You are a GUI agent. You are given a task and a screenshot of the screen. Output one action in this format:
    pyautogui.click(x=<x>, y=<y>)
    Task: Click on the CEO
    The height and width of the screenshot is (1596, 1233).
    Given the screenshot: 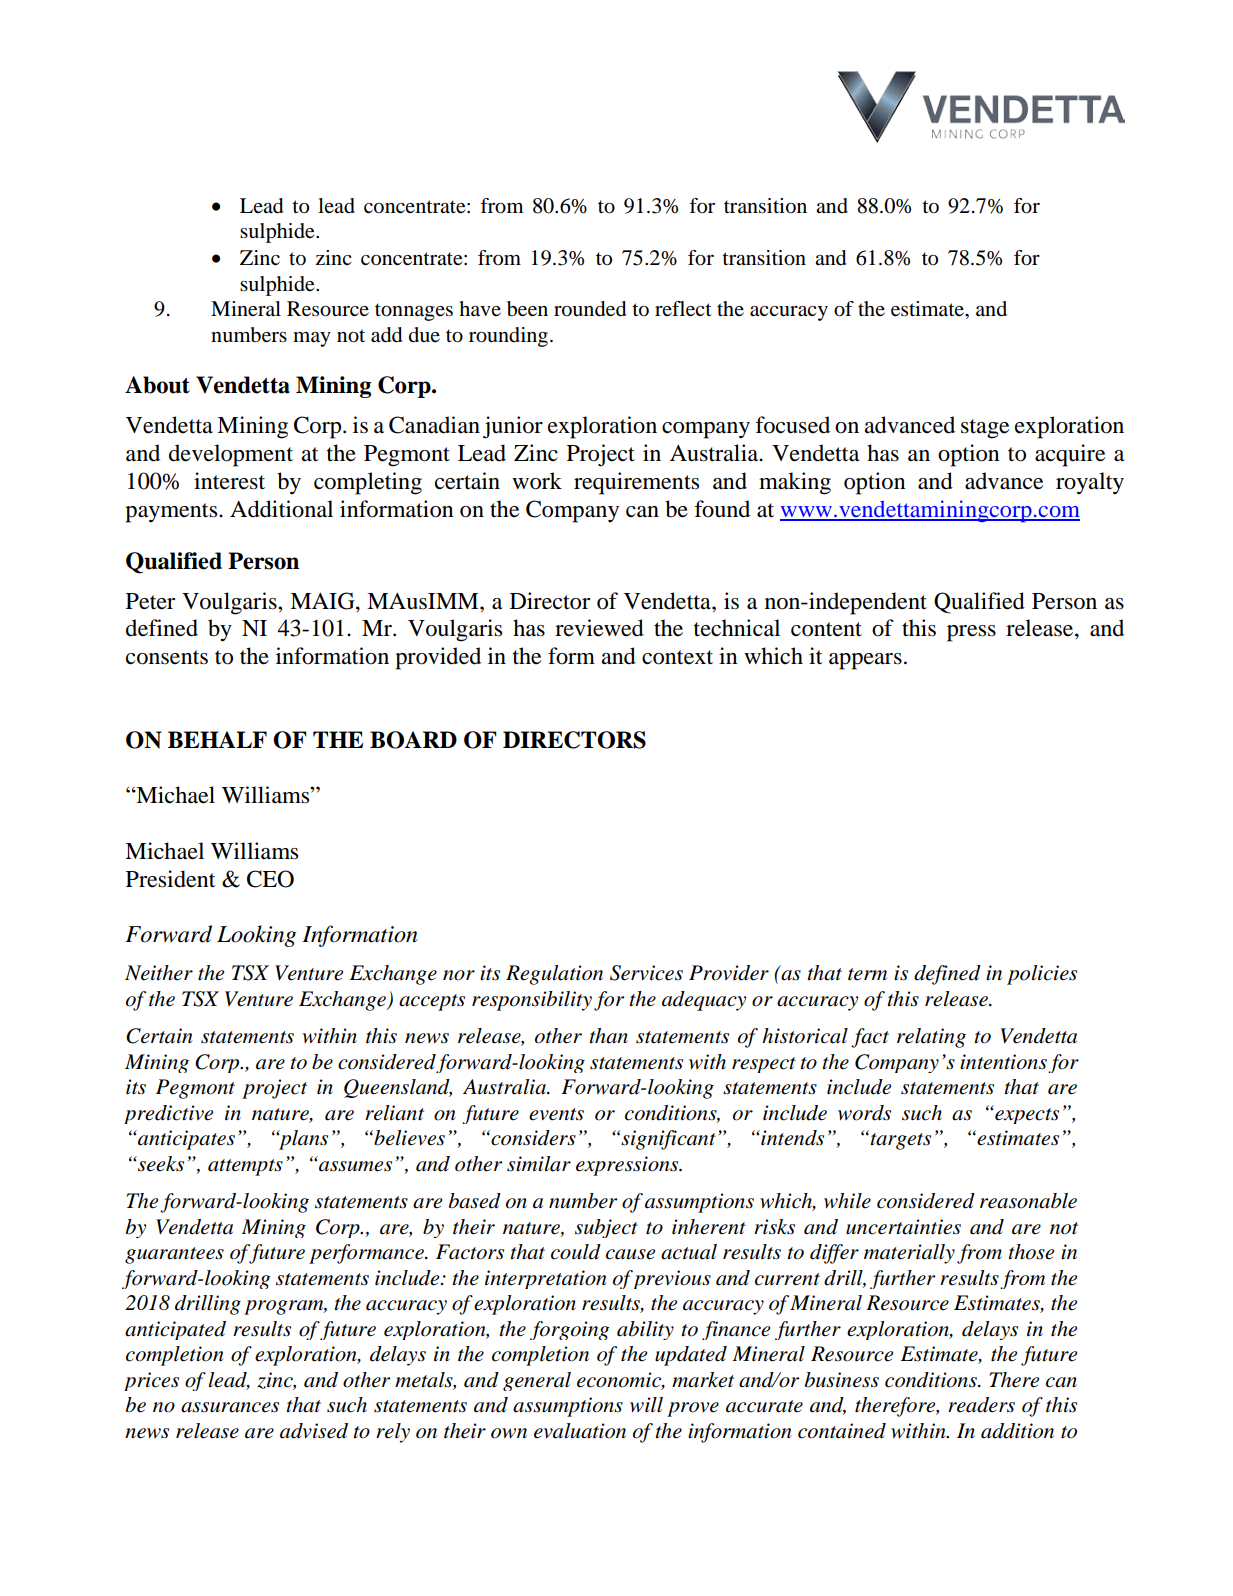 What is the action you would take?
    pyautogui.click(x=270, y=879)
